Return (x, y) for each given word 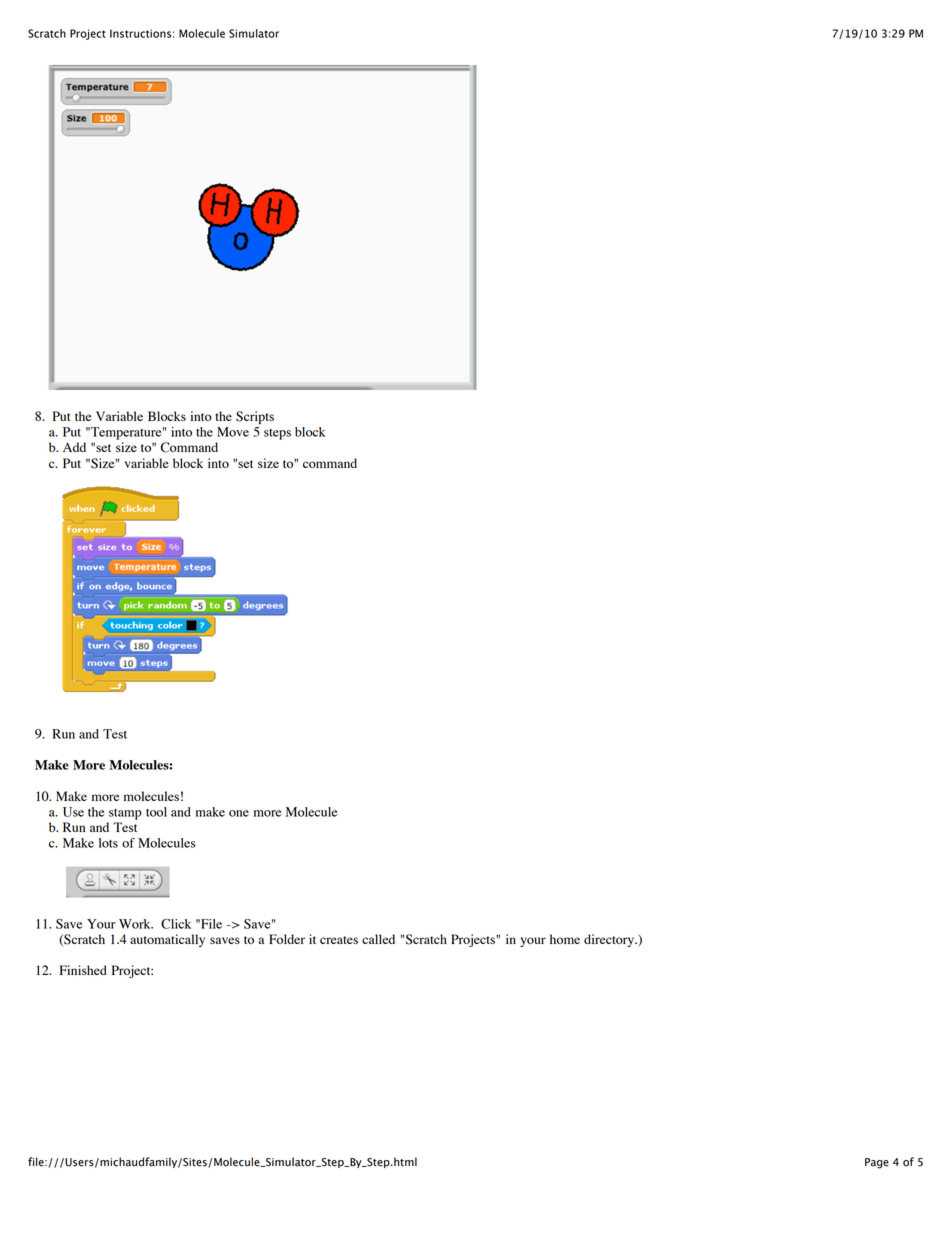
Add (74, 447)
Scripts (255, 417)
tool (156, 812)
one (239, 813)
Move (233, 432)
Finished (83, 970)
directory (610, 940)
